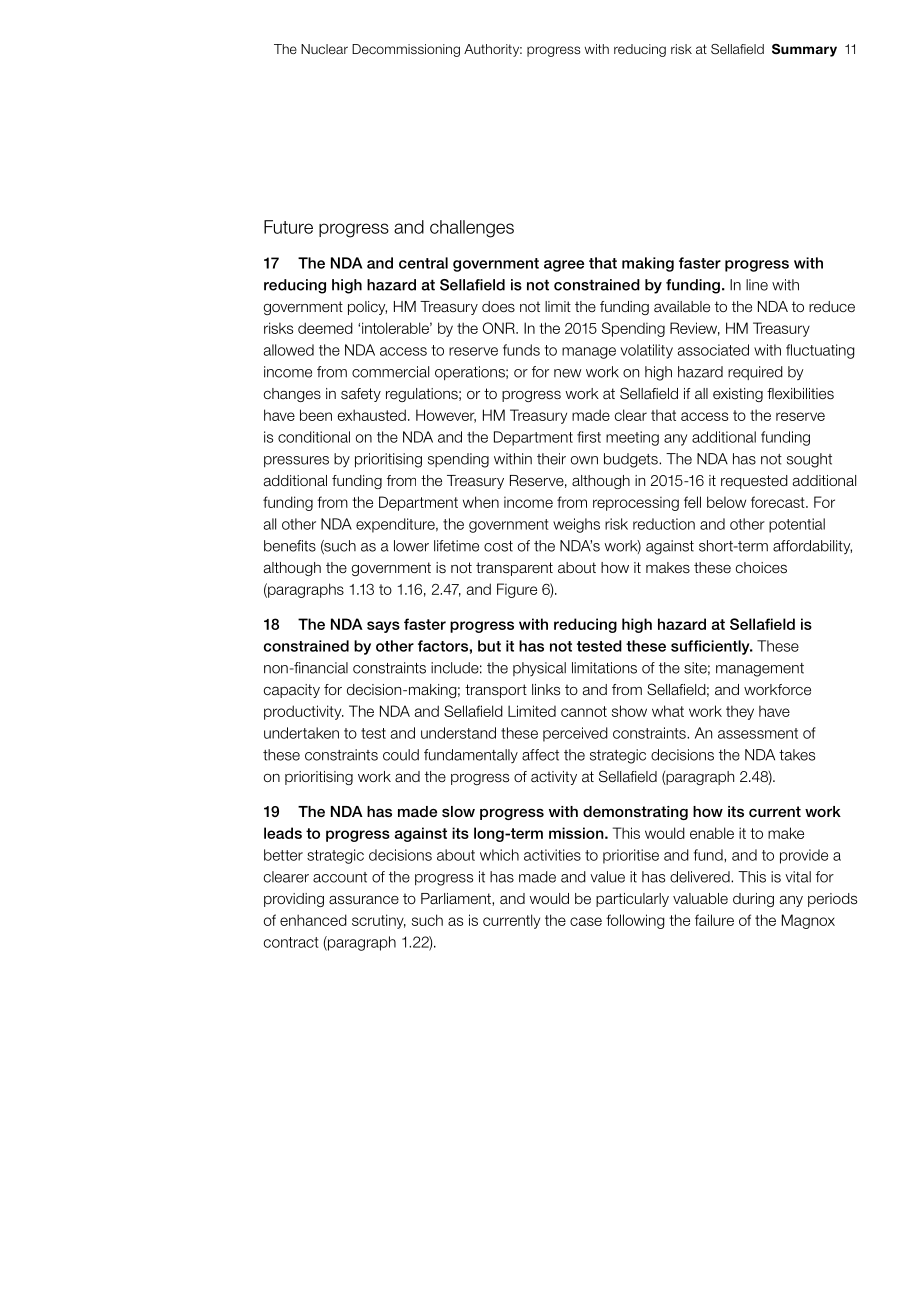 This screenshot has height=1308, width=924. What do you see at coordinates (364, 900) in the screenshot?
I see `assurance` at bounding box center [364, 900].
